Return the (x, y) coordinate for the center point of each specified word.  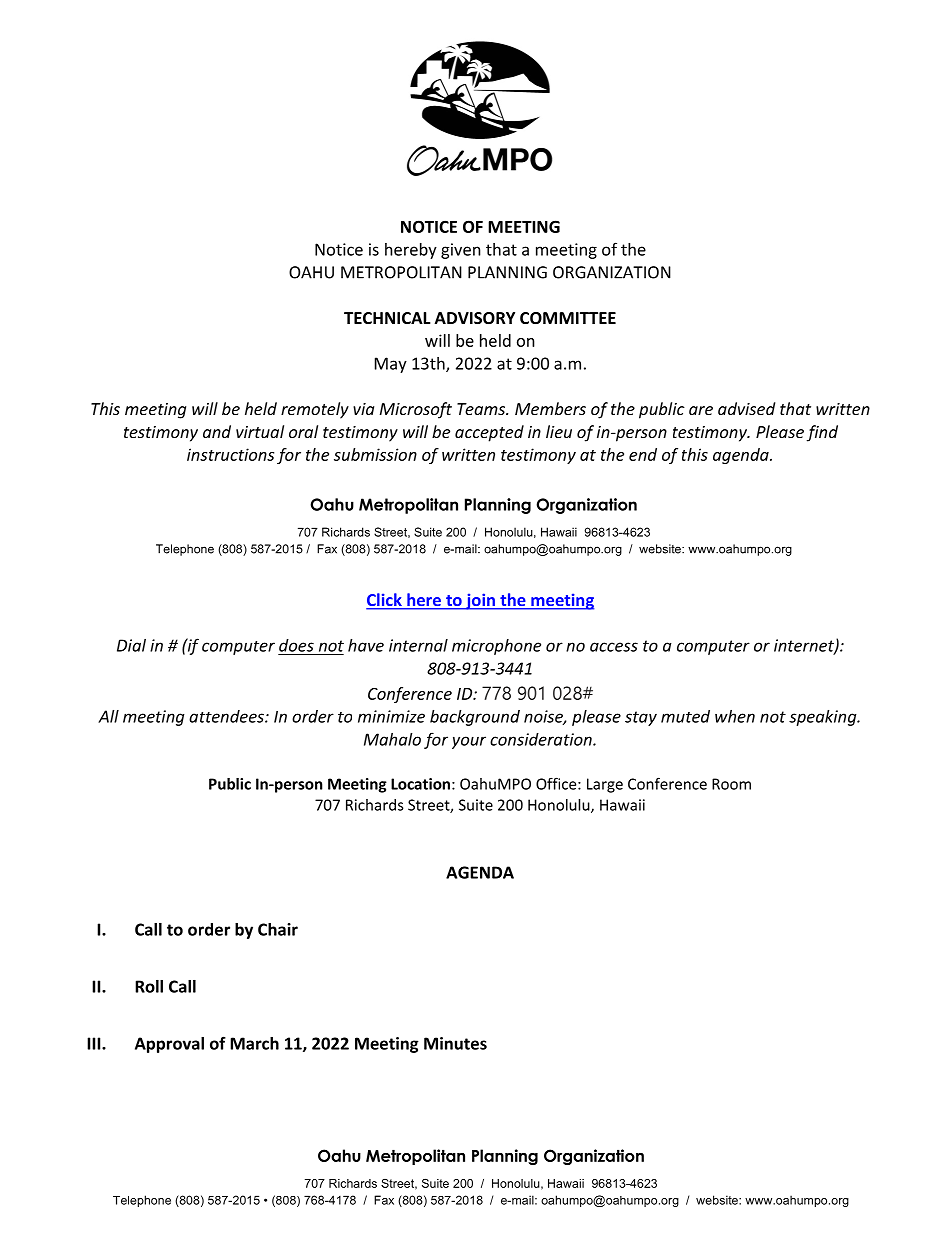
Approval (169, 1045)
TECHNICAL (387, 318)
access (614, 647)
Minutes (455, 1043)
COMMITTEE (568, 318)
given (461, 251)
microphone (496, 647)
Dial (131, 645)
